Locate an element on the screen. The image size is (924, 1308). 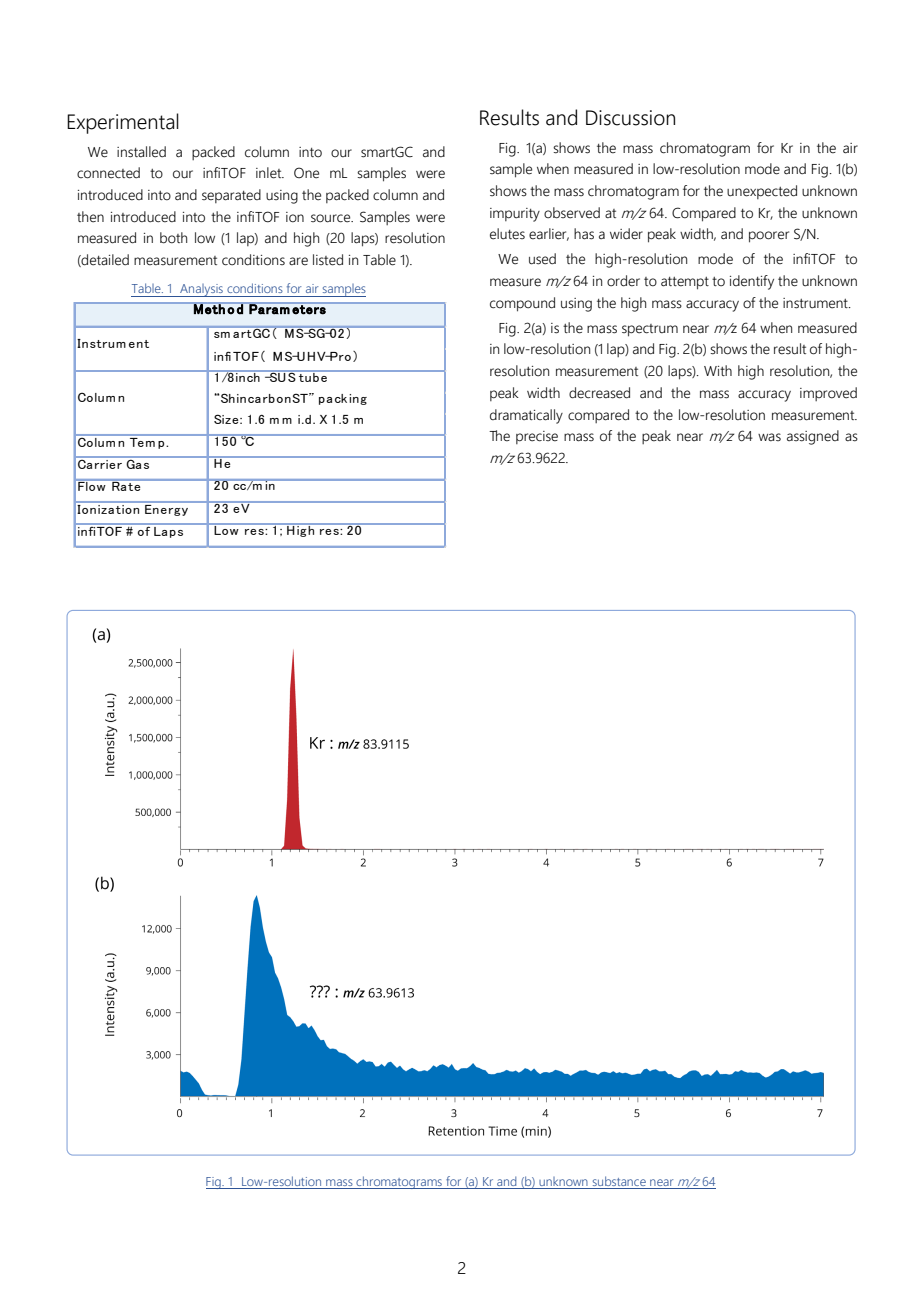
installed is located at coordinates (141, 152).
